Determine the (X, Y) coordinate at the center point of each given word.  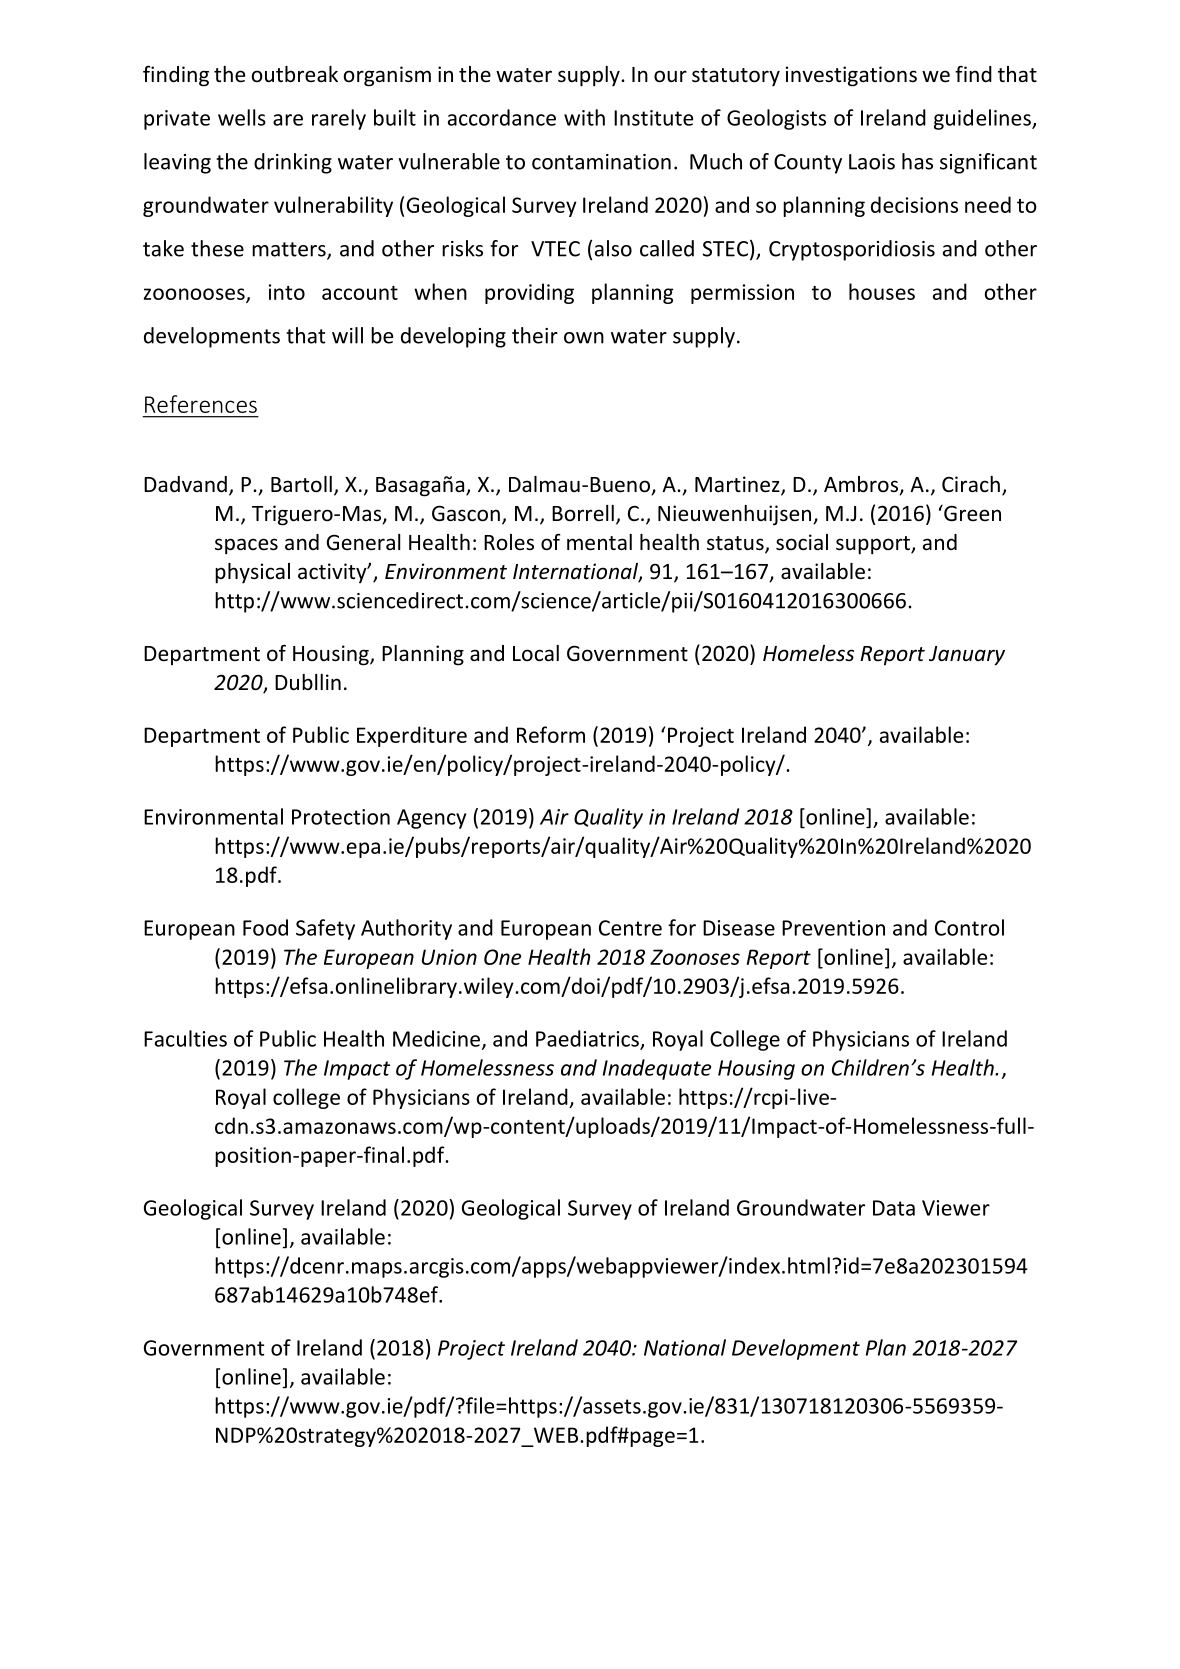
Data (894, 1208)
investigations (851, 76)
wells (242, 117)
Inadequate (657, 1069)
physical (252, 573)
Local (536, 653)
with (584, 117)
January (967, 656)
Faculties (185, 1038)
